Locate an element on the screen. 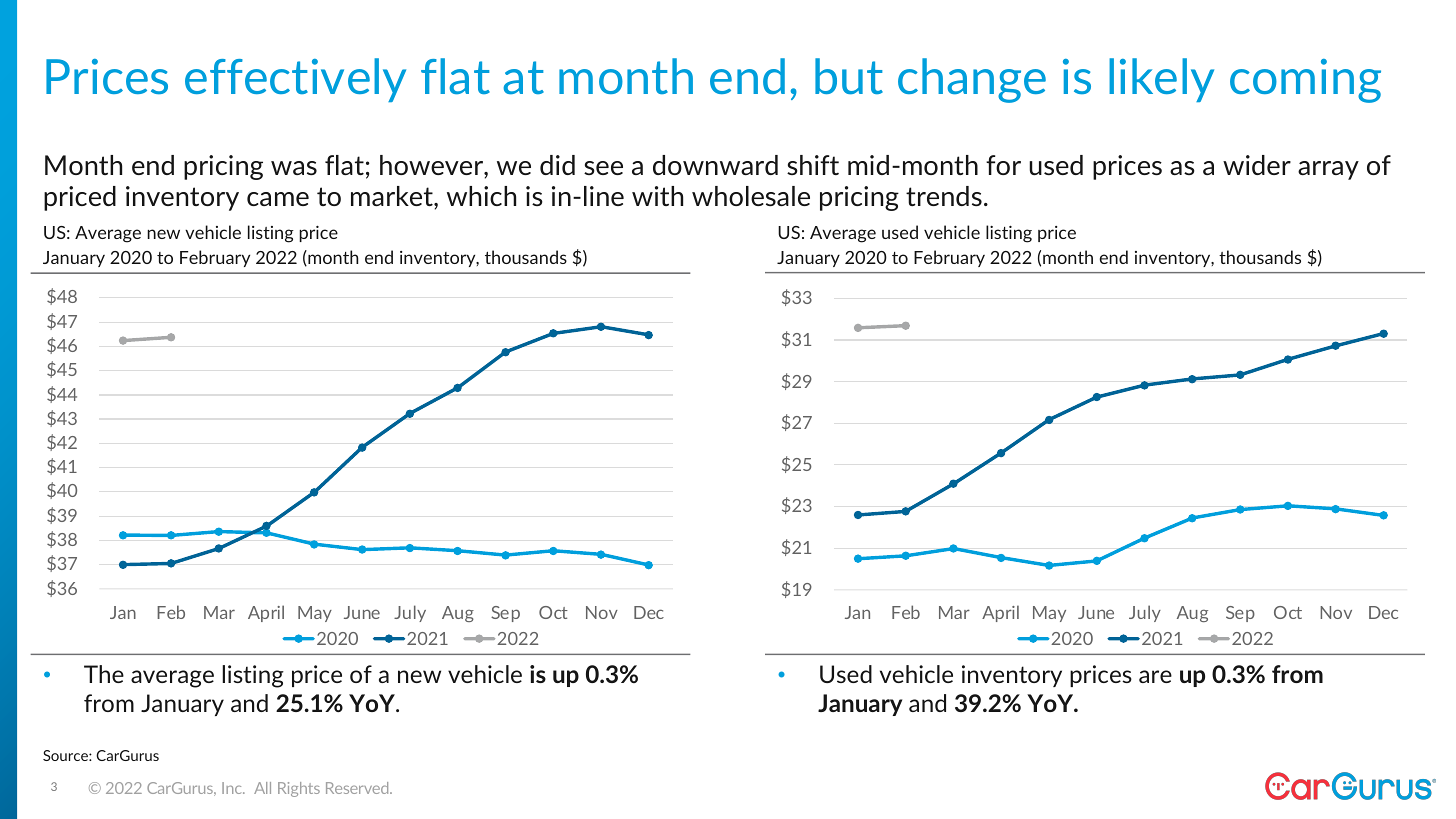 The image size is (1456, 819). Rights is located at coordinates (299, 789).
